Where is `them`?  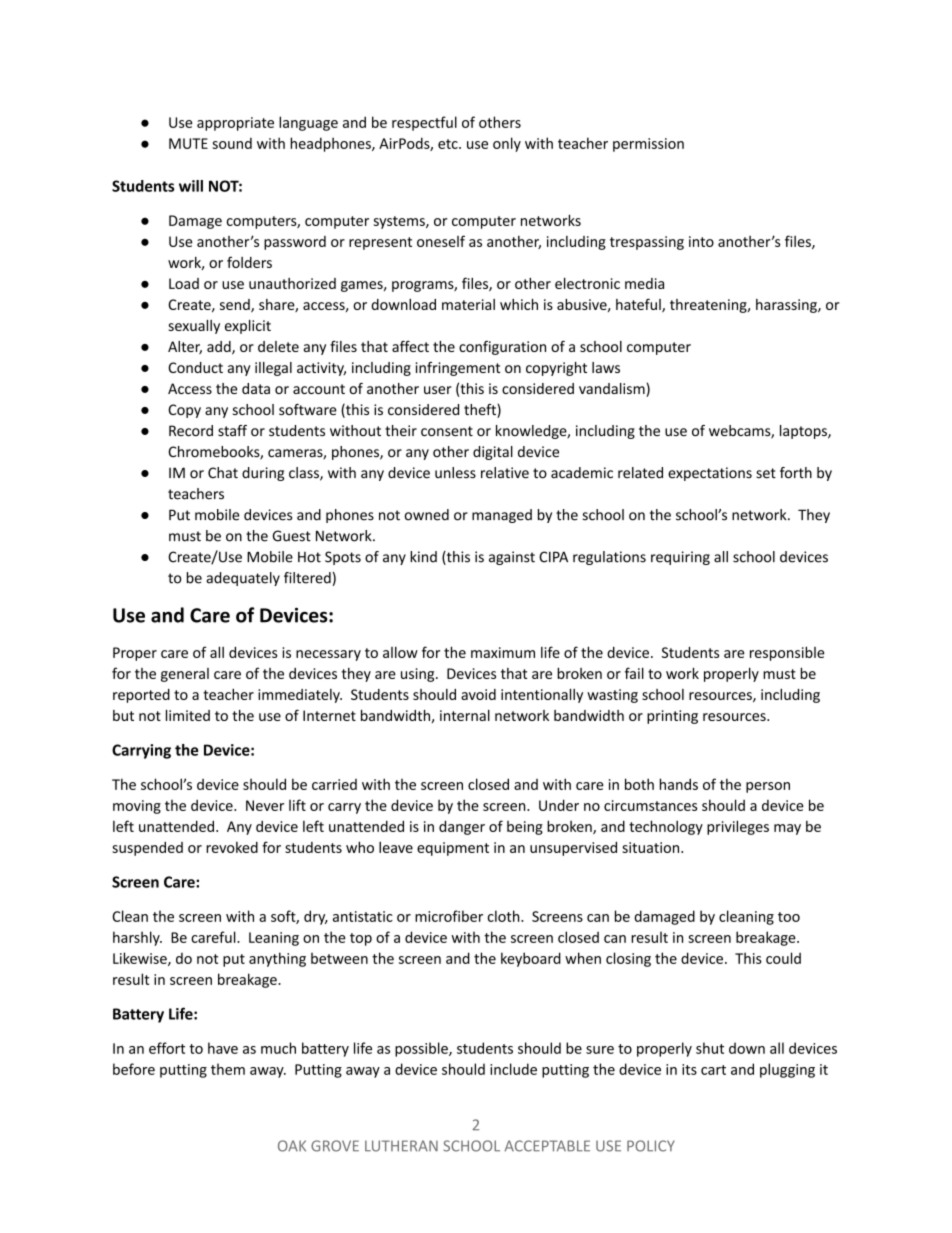 them is located at coordinates (228, 1069).
